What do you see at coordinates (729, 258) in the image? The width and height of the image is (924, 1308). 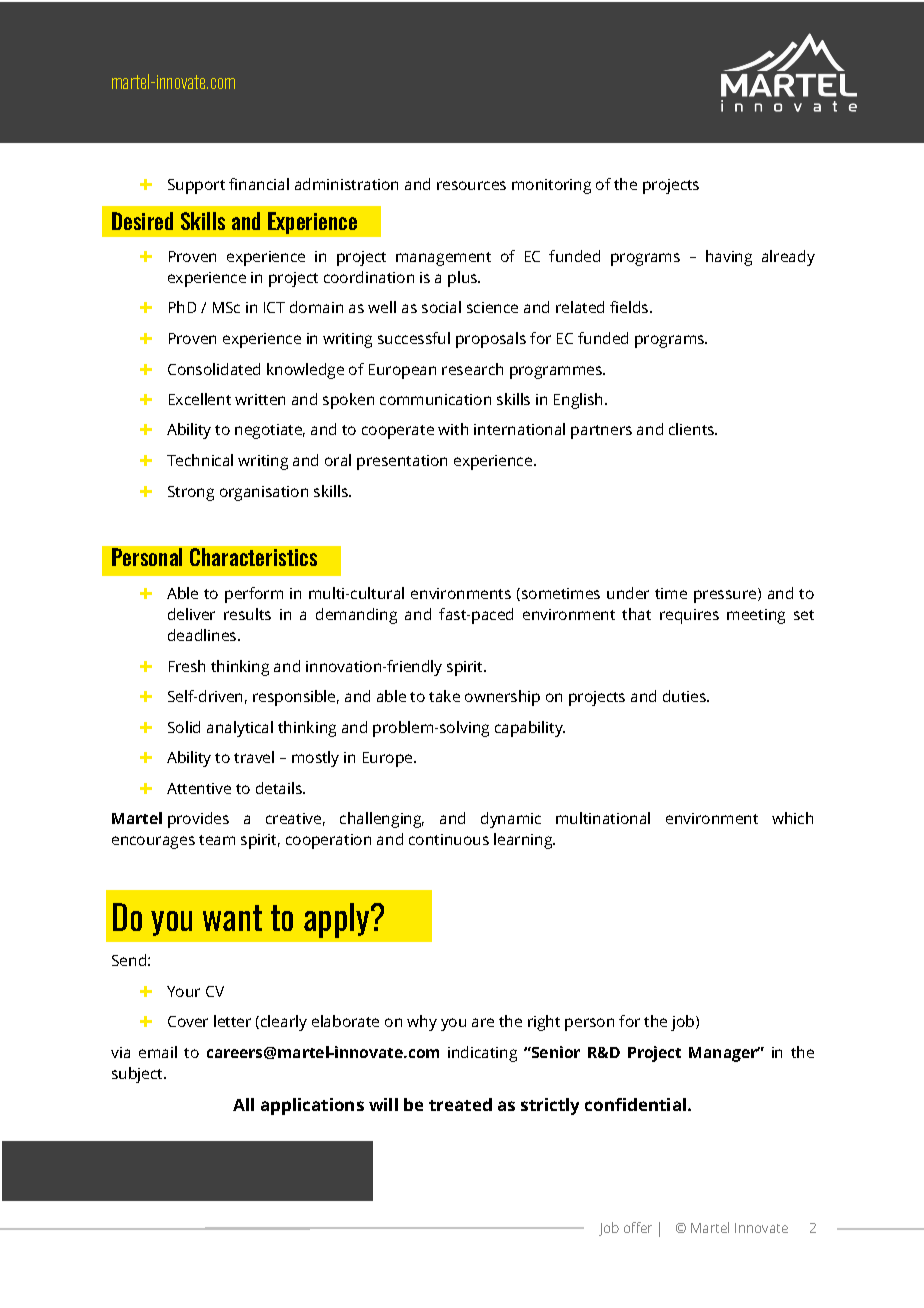 I see `having` at bounding box center [729, 258].
